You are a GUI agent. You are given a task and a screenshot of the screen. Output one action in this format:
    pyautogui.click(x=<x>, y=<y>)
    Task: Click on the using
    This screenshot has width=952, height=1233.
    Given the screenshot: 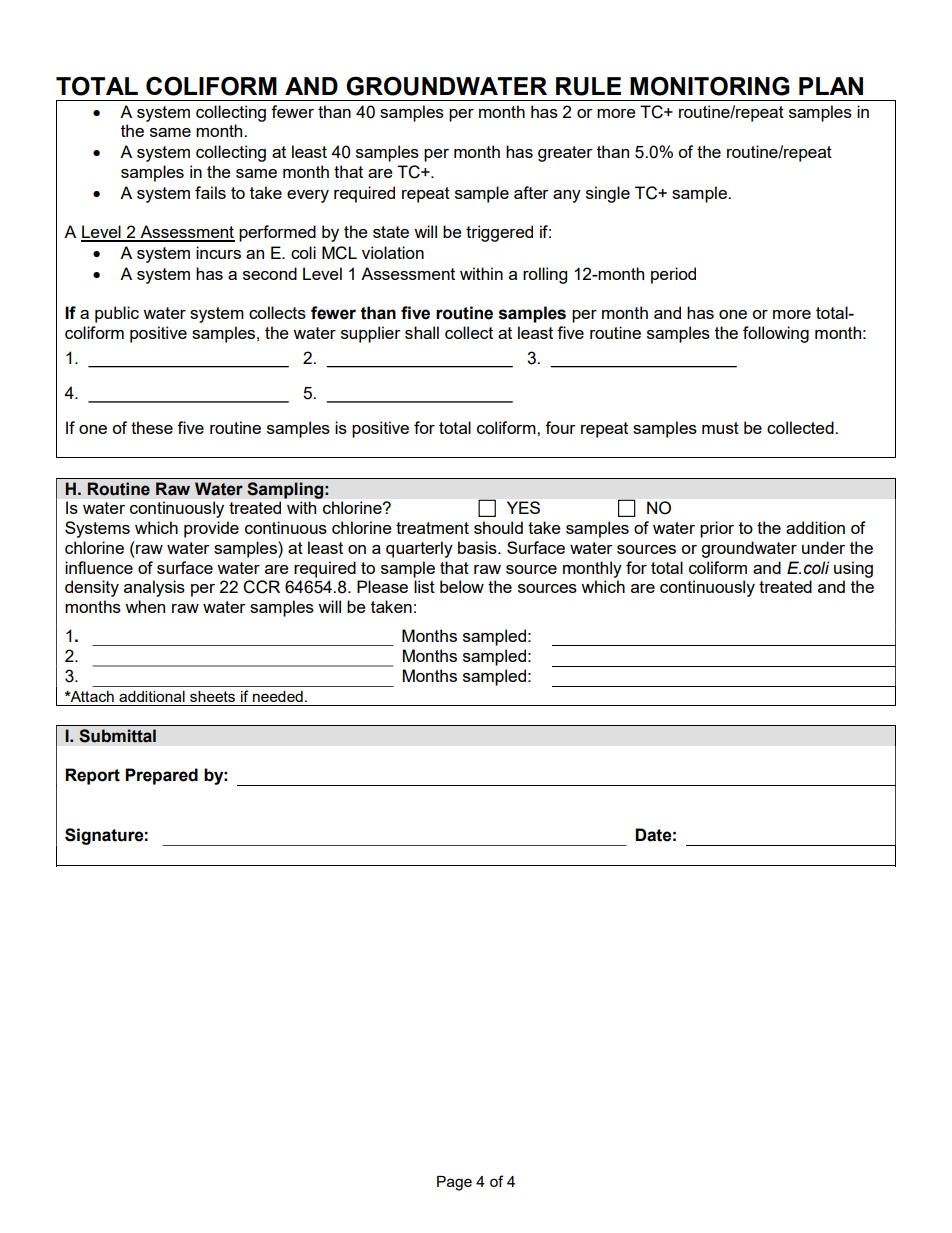 What is the action you would take?
    pyautogui.click(x=853, y=569)
